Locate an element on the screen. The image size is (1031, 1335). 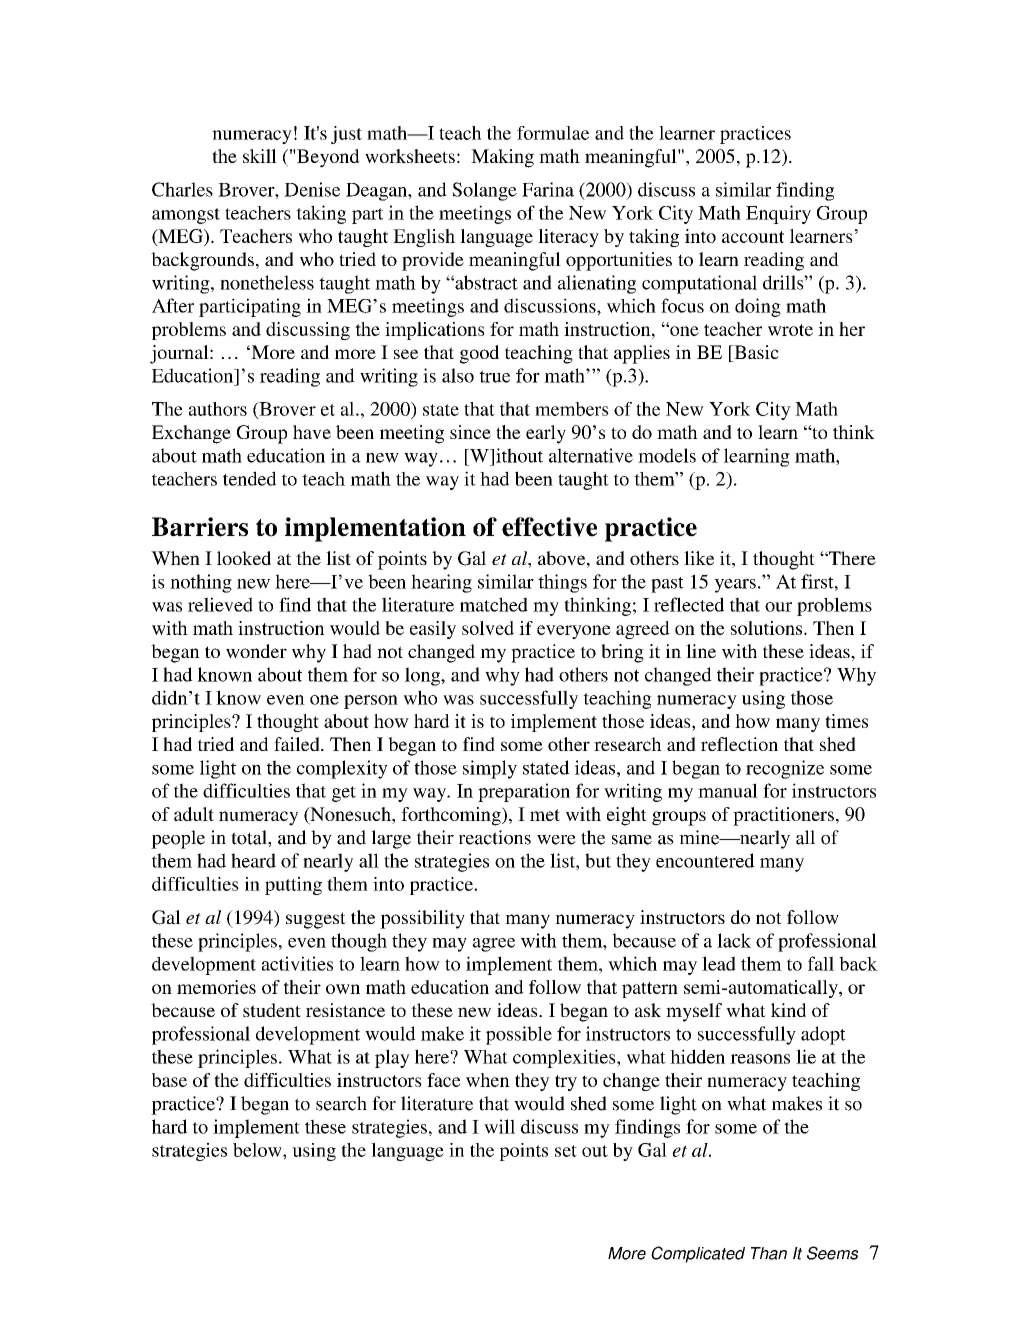
Enquiry is located at coordinates (778, 214).
